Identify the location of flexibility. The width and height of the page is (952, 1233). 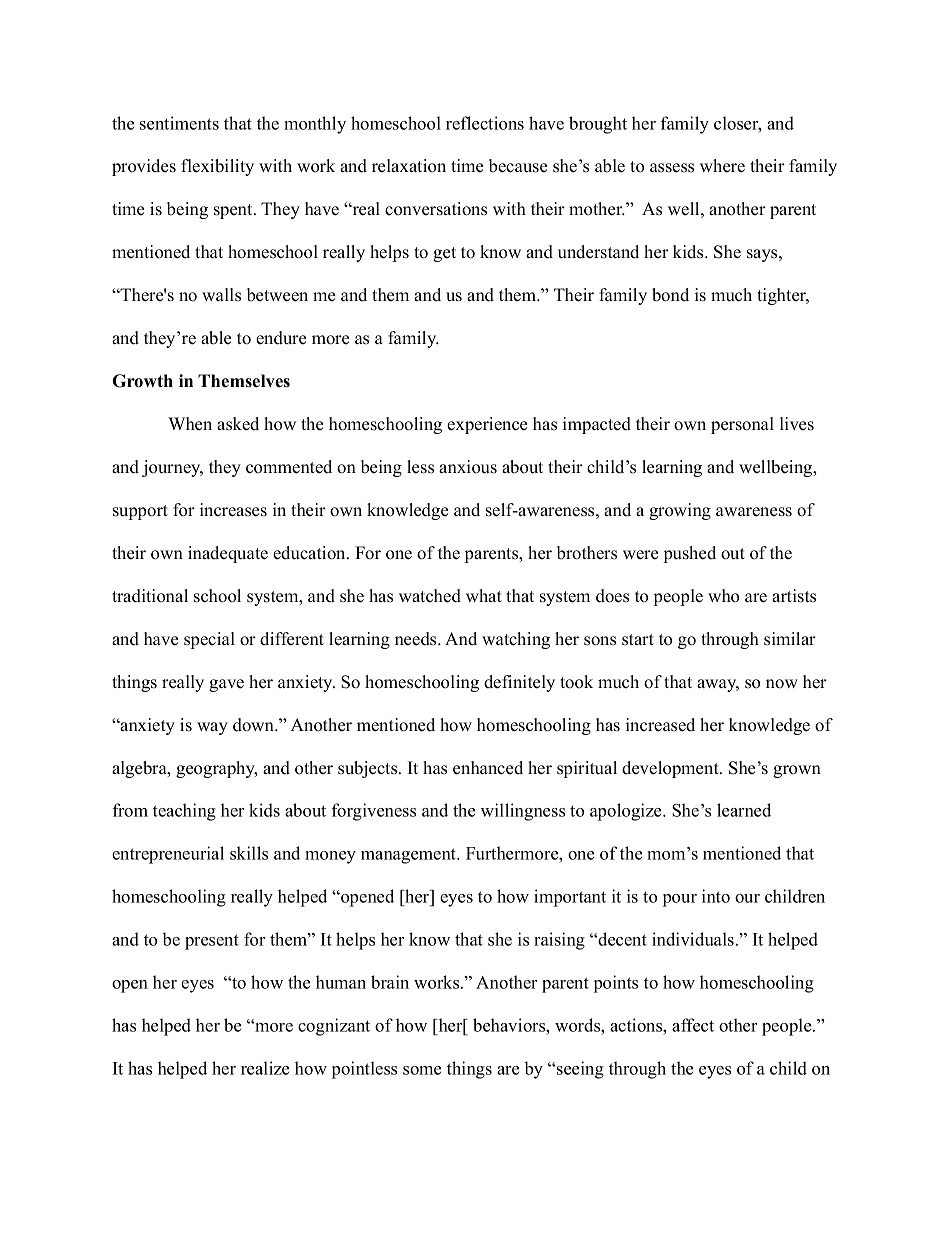
(217, 167).
